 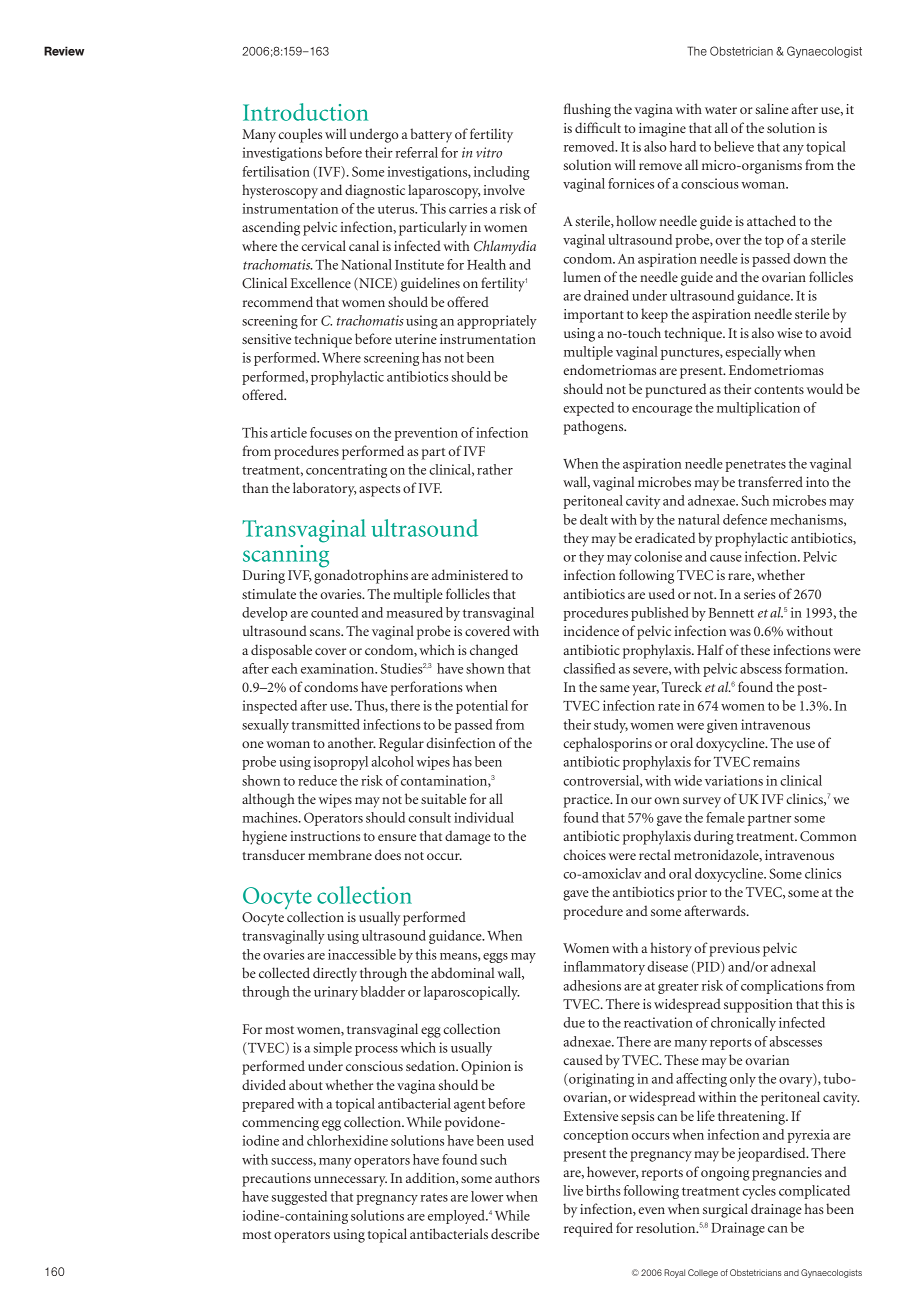 I want to click on Review, so click(x=64, y=51).
